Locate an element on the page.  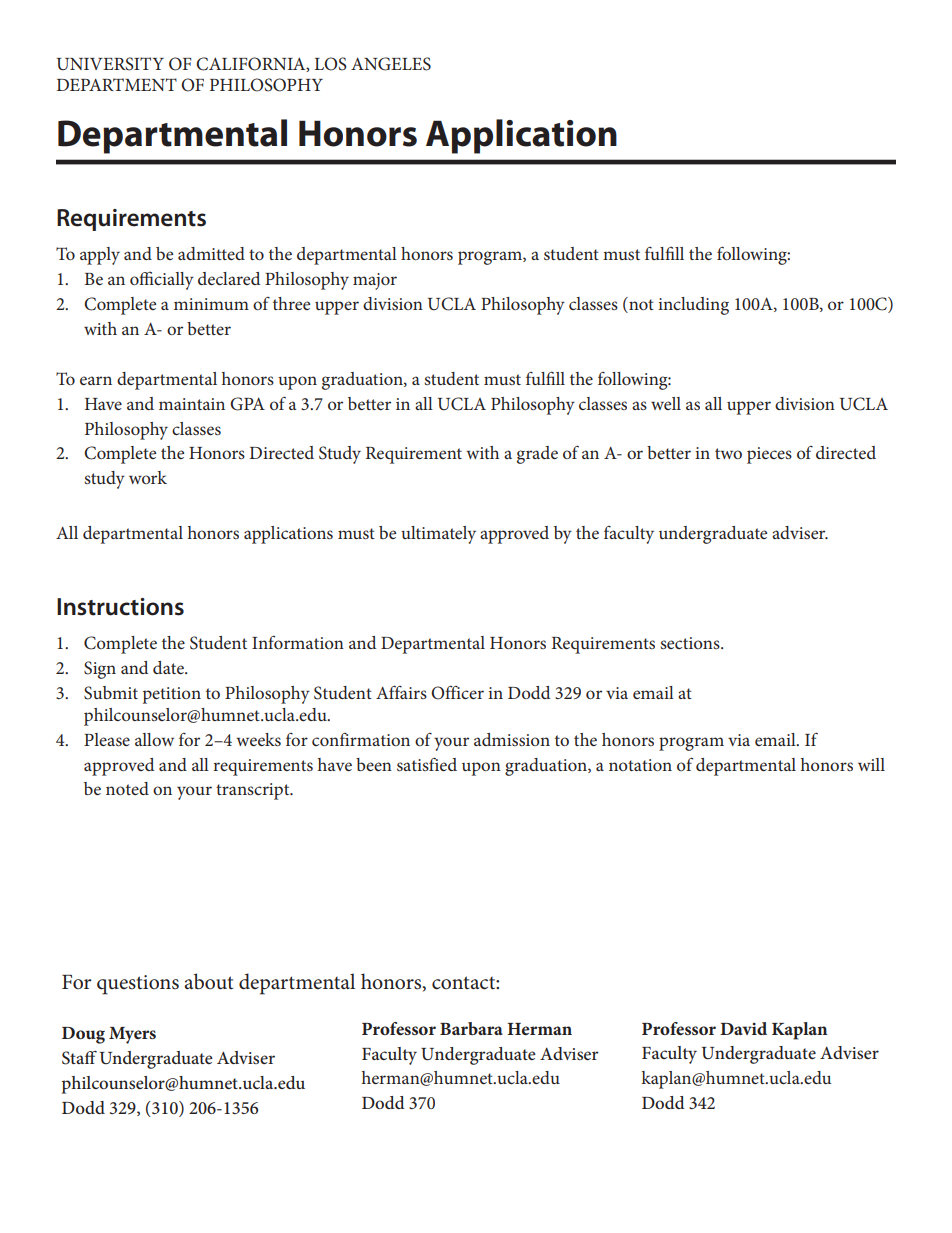
noted is located at coordinates (127, 788).
